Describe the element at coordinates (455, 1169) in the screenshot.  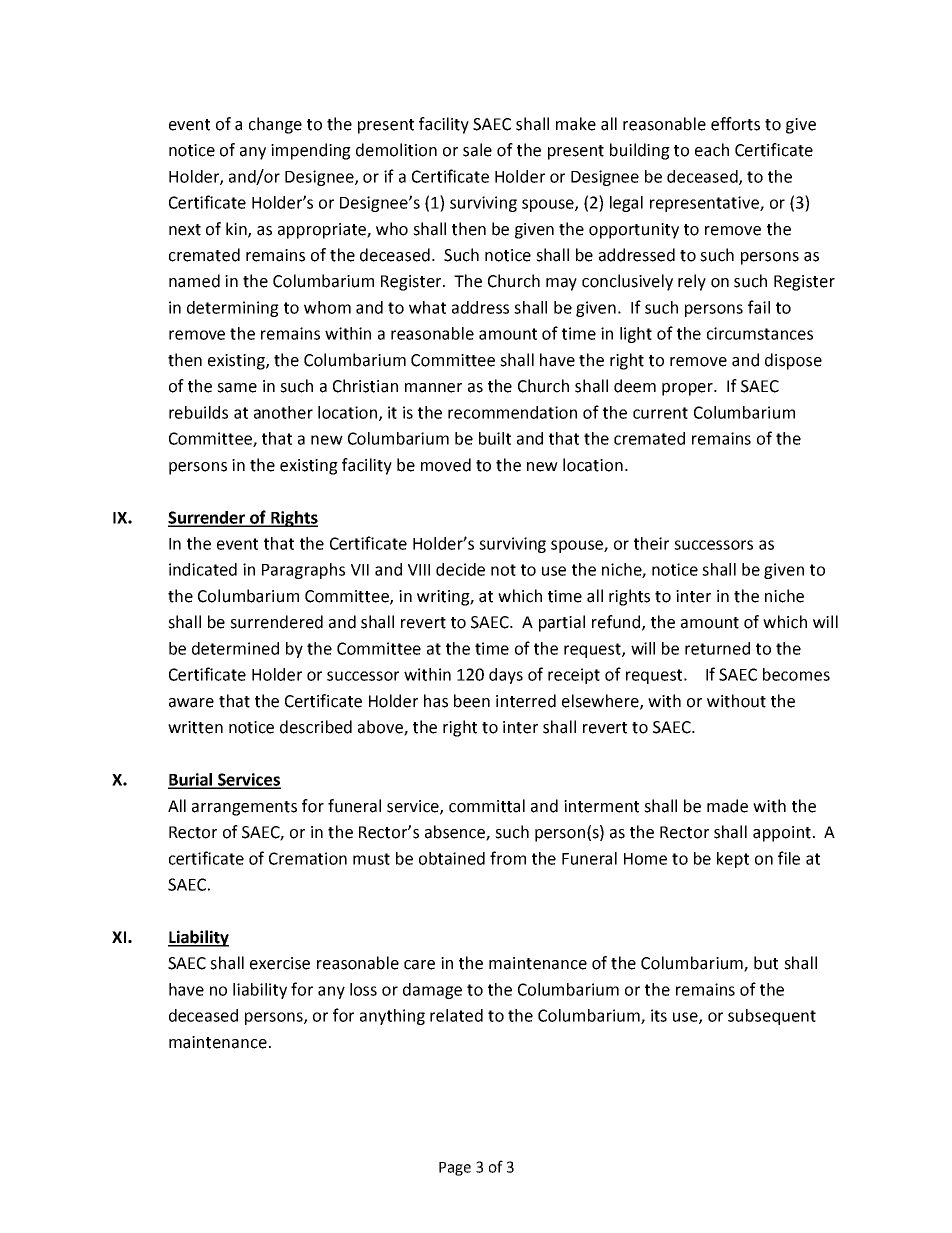
I see `Page` at that location.
